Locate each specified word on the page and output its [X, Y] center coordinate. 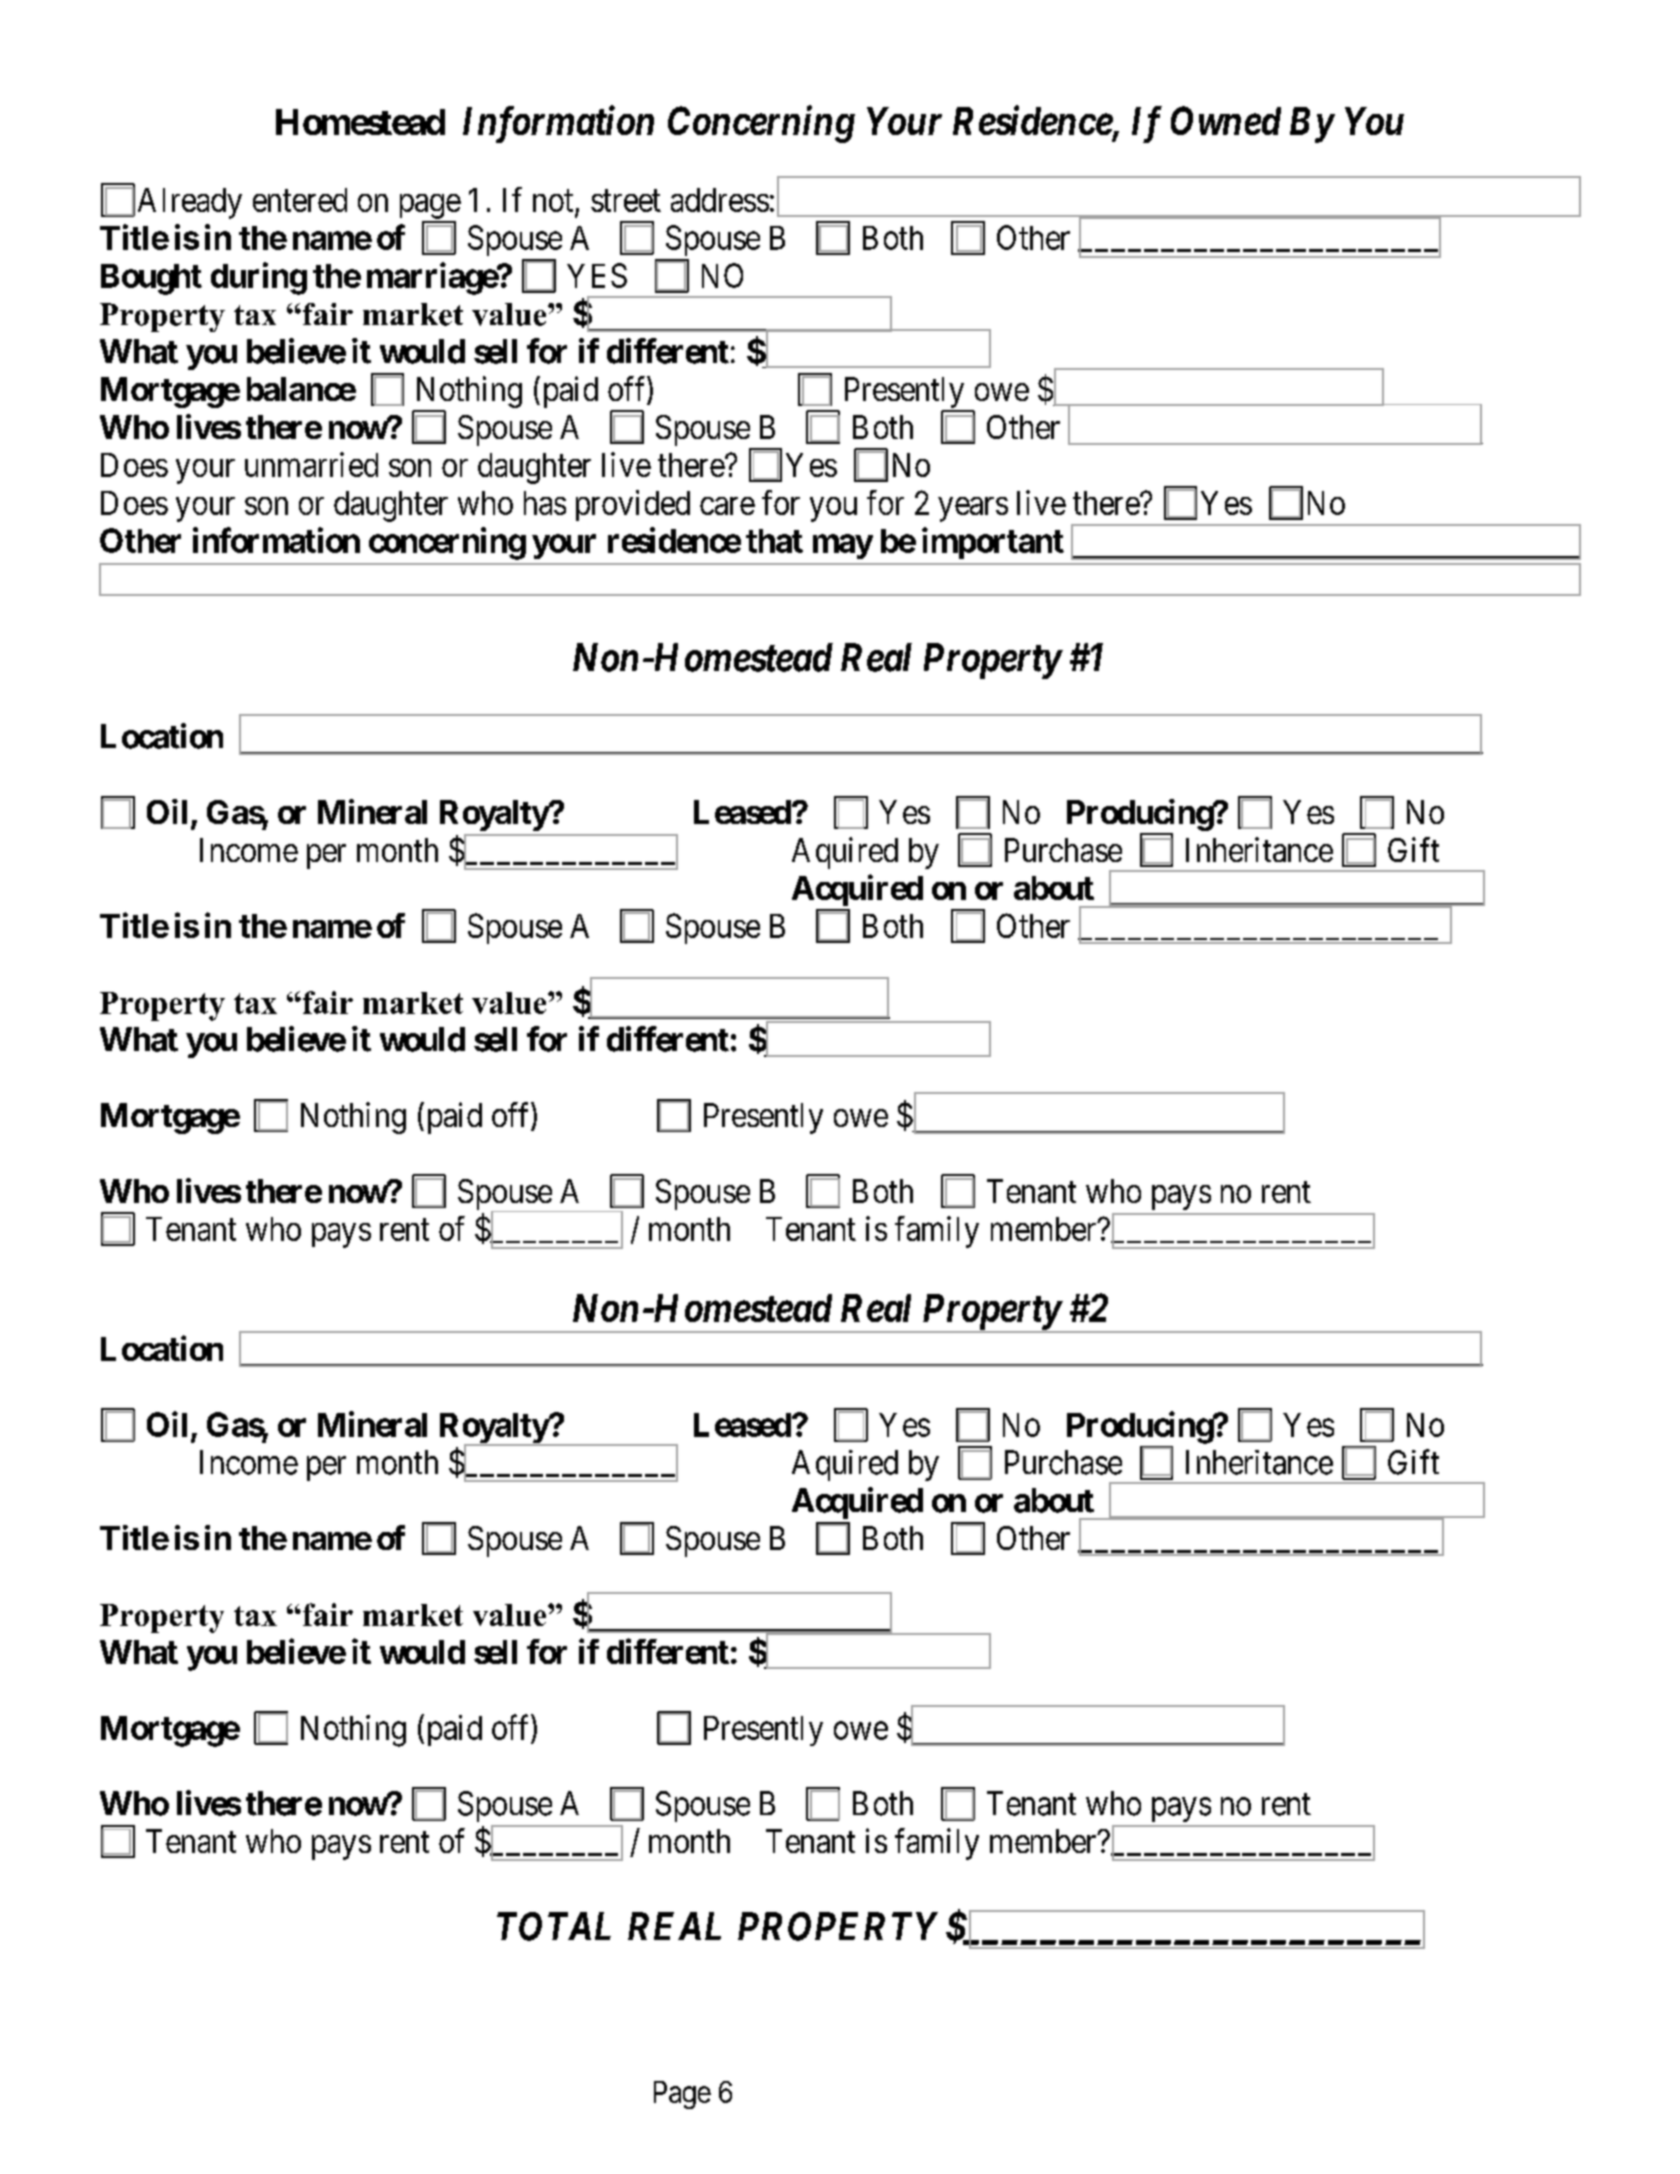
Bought [151, 279]
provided [633, 505]
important [993, 543]
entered [300, 200]
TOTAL [554, 1926]
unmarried [311, 464]
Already [190, 203]
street [626, 201]
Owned [1226, 120]
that [774, 541]
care [727, 506]
